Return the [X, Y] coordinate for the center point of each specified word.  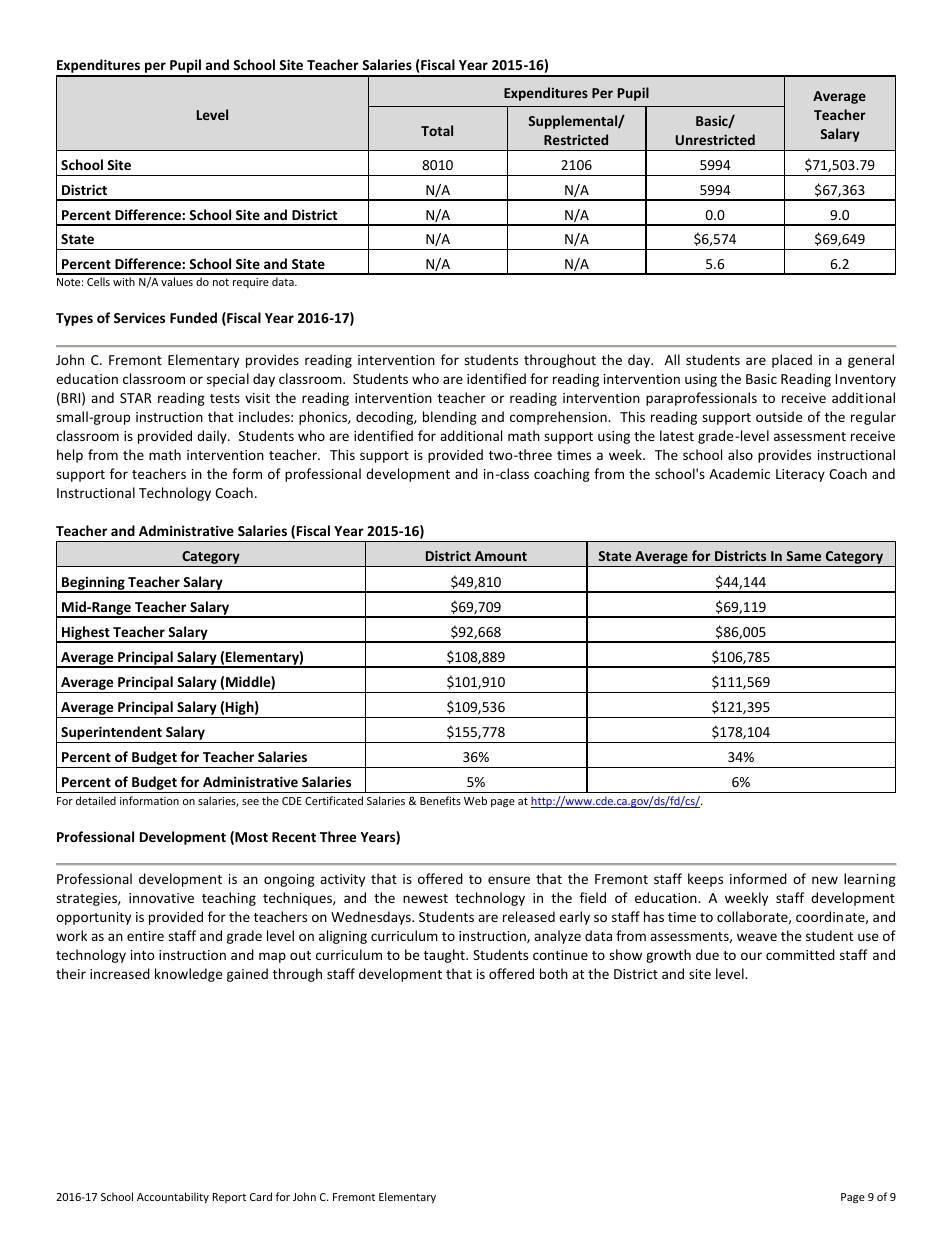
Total [437, 130]
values [177, 281]
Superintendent [111, 734]
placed [792, 361]
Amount [501, 556]
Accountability [173, 1197]
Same [803, 556]
